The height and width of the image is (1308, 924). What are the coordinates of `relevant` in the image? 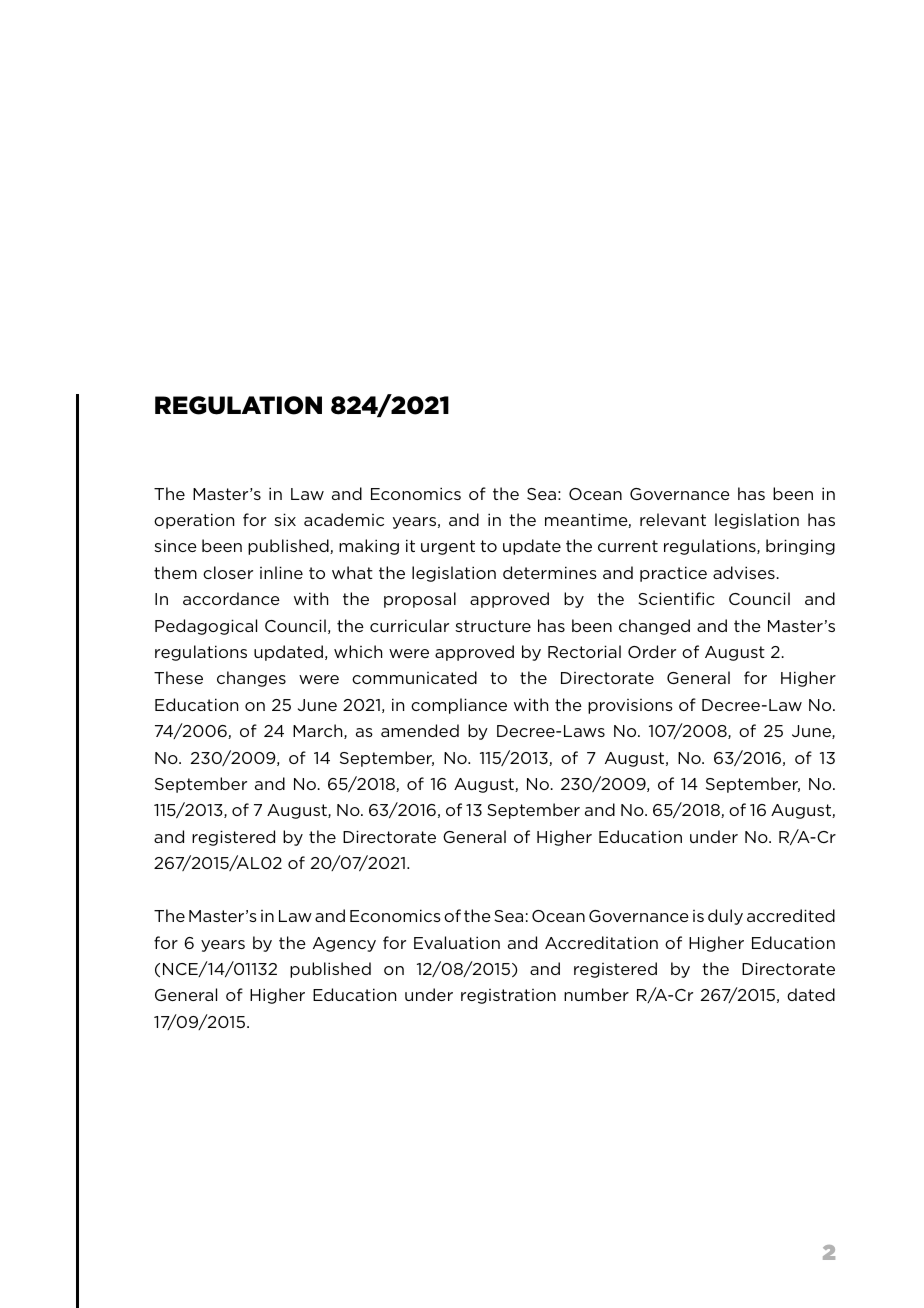 It's located at (673, 519).
